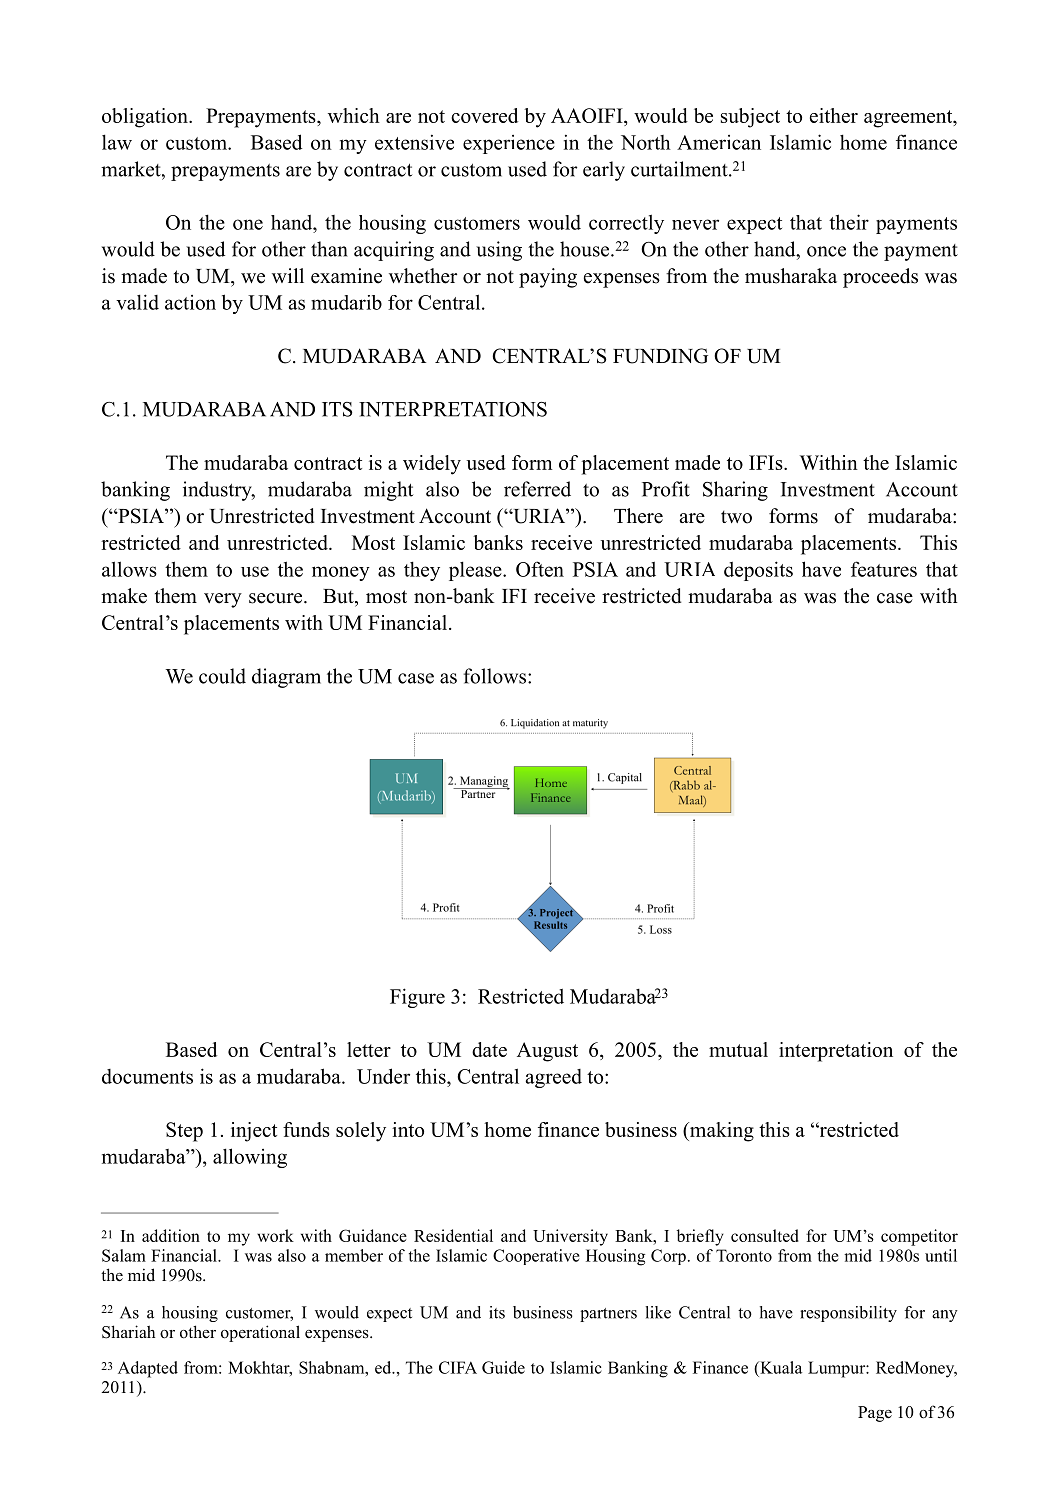  Describe the element at coordinates (509, 144) in the screenshot. I see `experience` at that location.
